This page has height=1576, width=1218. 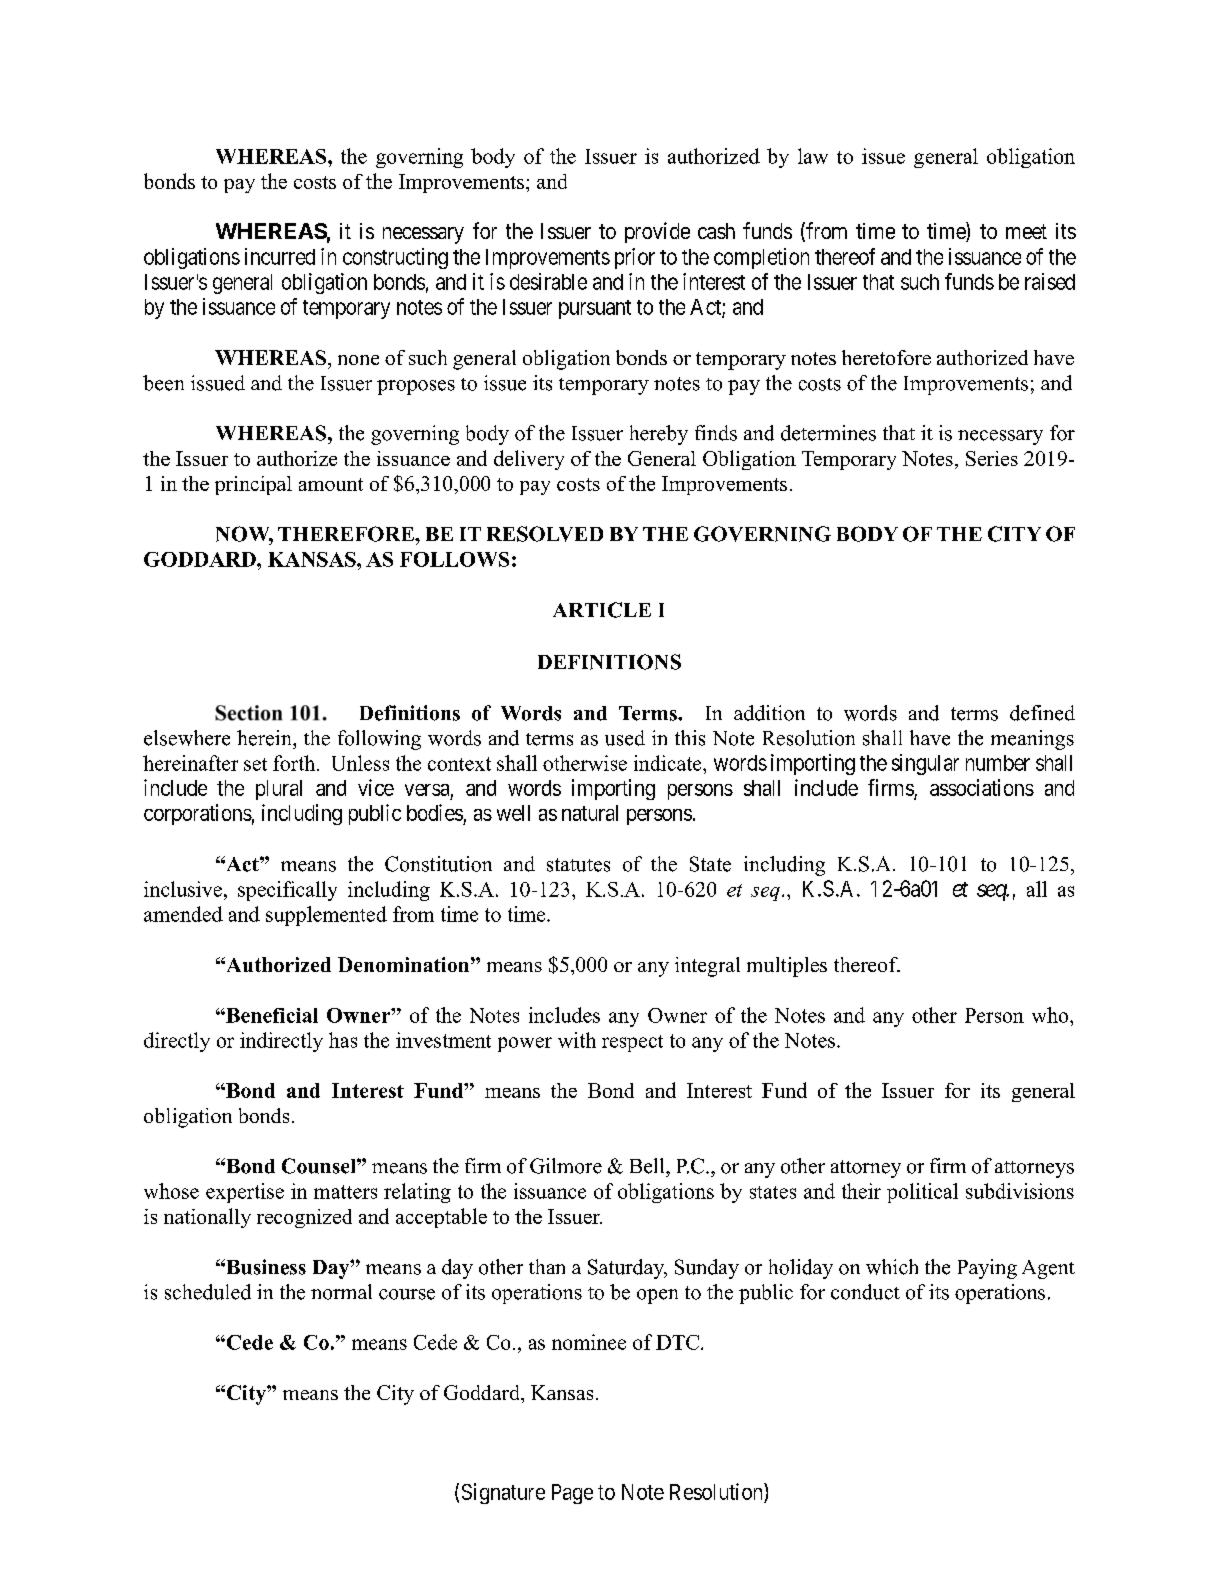 What do you see at coordinates (787, 967) in the page?
I see `multiples` at bounding box center [787, 967].
